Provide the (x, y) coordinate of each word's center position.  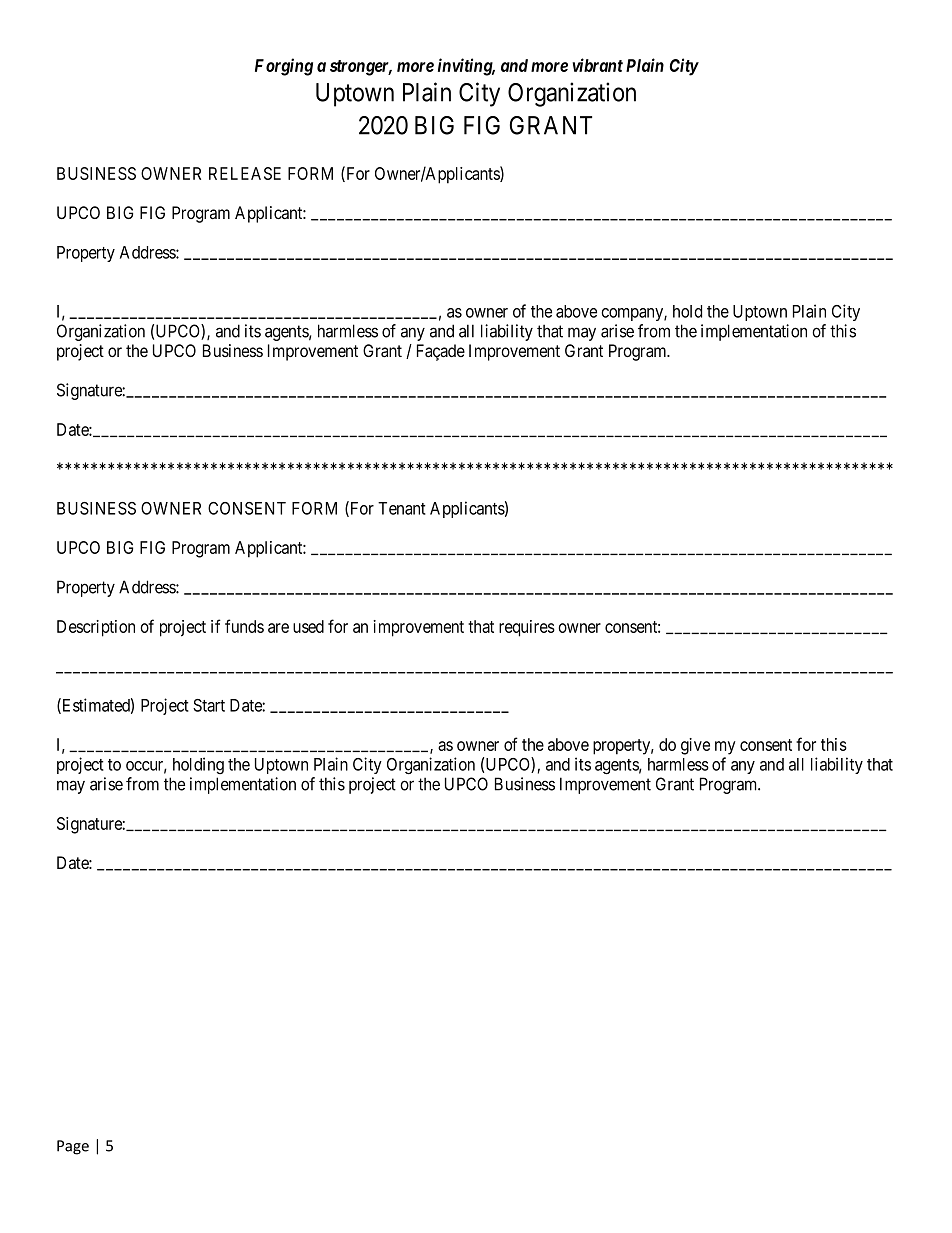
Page (73, 1147)
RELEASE (245, 173)
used (308, 626)
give (695, 746)
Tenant (402, 508)
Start (209, 705)
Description (96, 628)
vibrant (597, 65)
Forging (284, 67)
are (278, 628)
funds (244, 626)
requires (527, 628)
